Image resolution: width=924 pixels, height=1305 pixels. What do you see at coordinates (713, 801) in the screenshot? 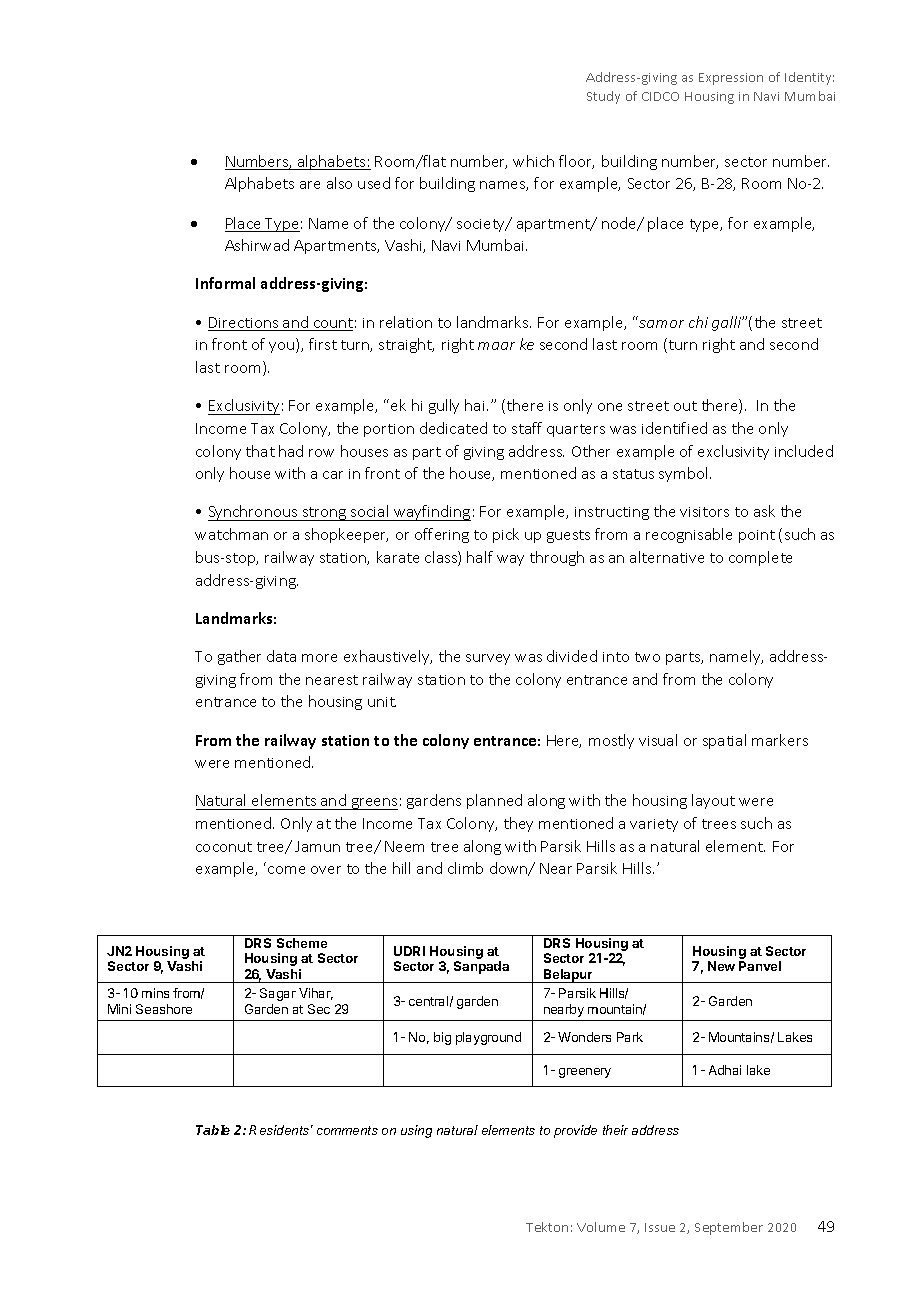
I see `layout` at bounding box center [713, 801].
